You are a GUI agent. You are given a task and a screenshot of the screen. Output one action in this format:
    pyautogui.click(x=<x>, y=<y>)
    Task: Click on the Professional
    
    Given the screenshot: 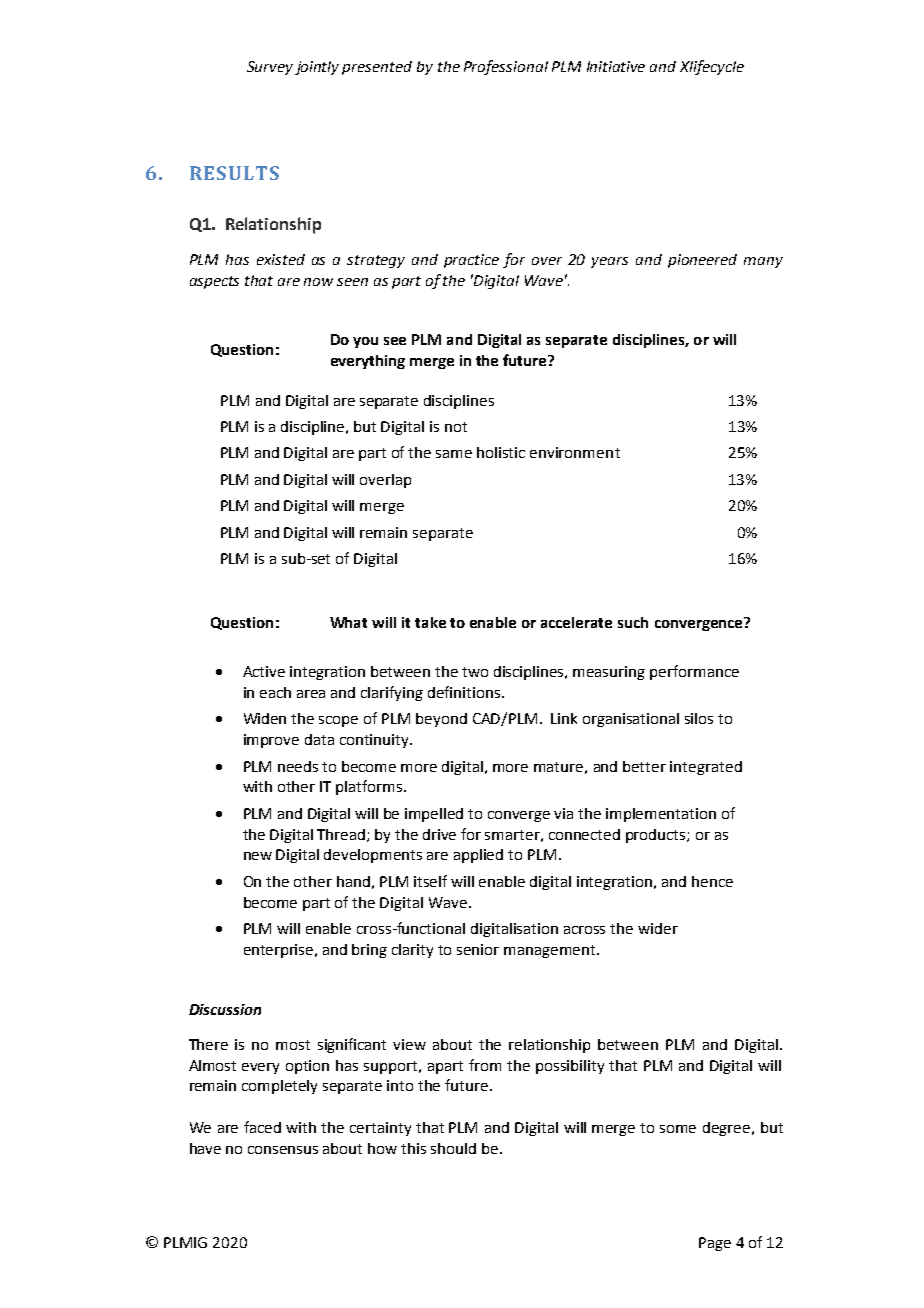 What is the action you would take?
    pyautogui.click(x=506, y=67)
